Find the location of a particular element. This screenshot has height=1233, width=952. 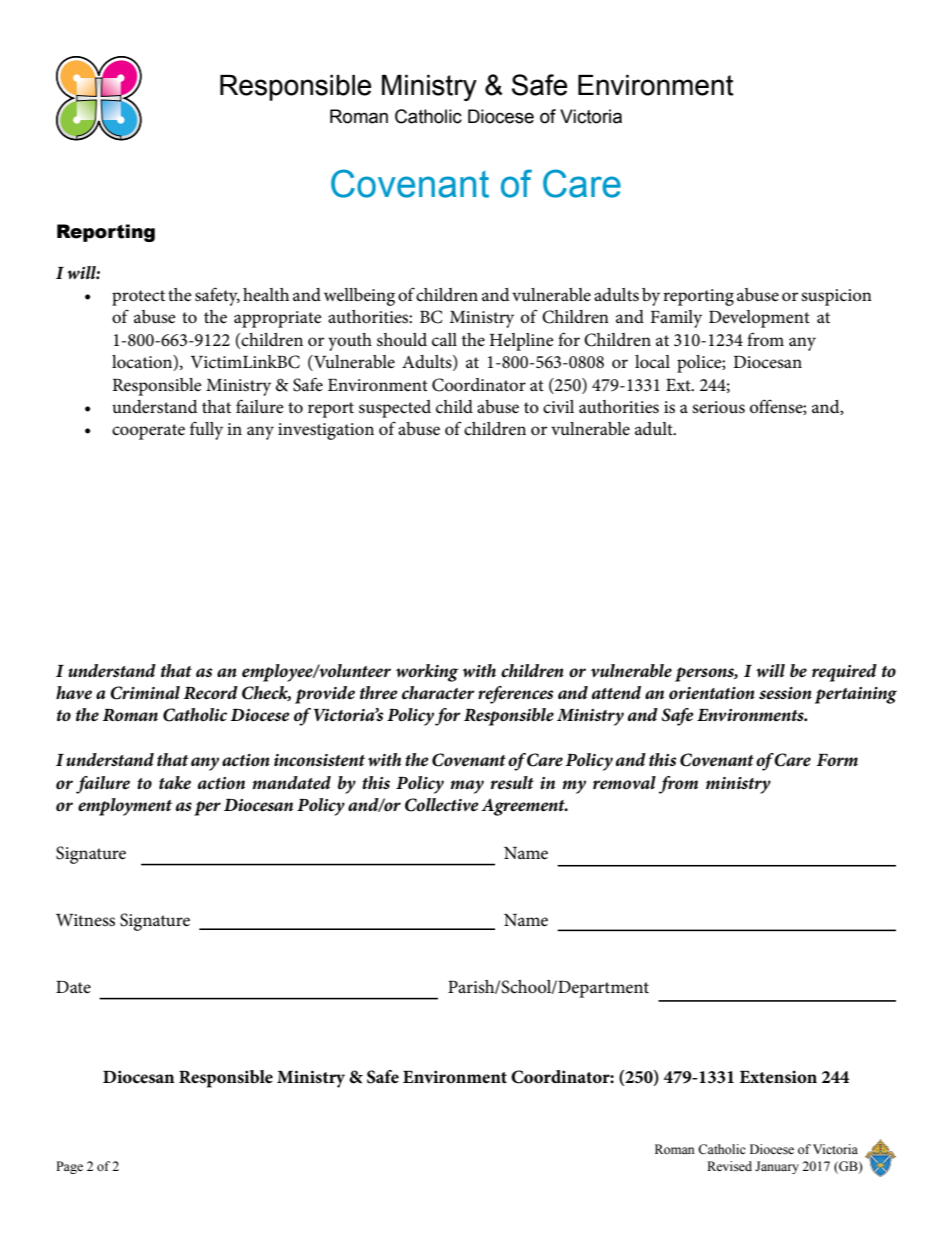

Development is located at coordinates (759, 319).
